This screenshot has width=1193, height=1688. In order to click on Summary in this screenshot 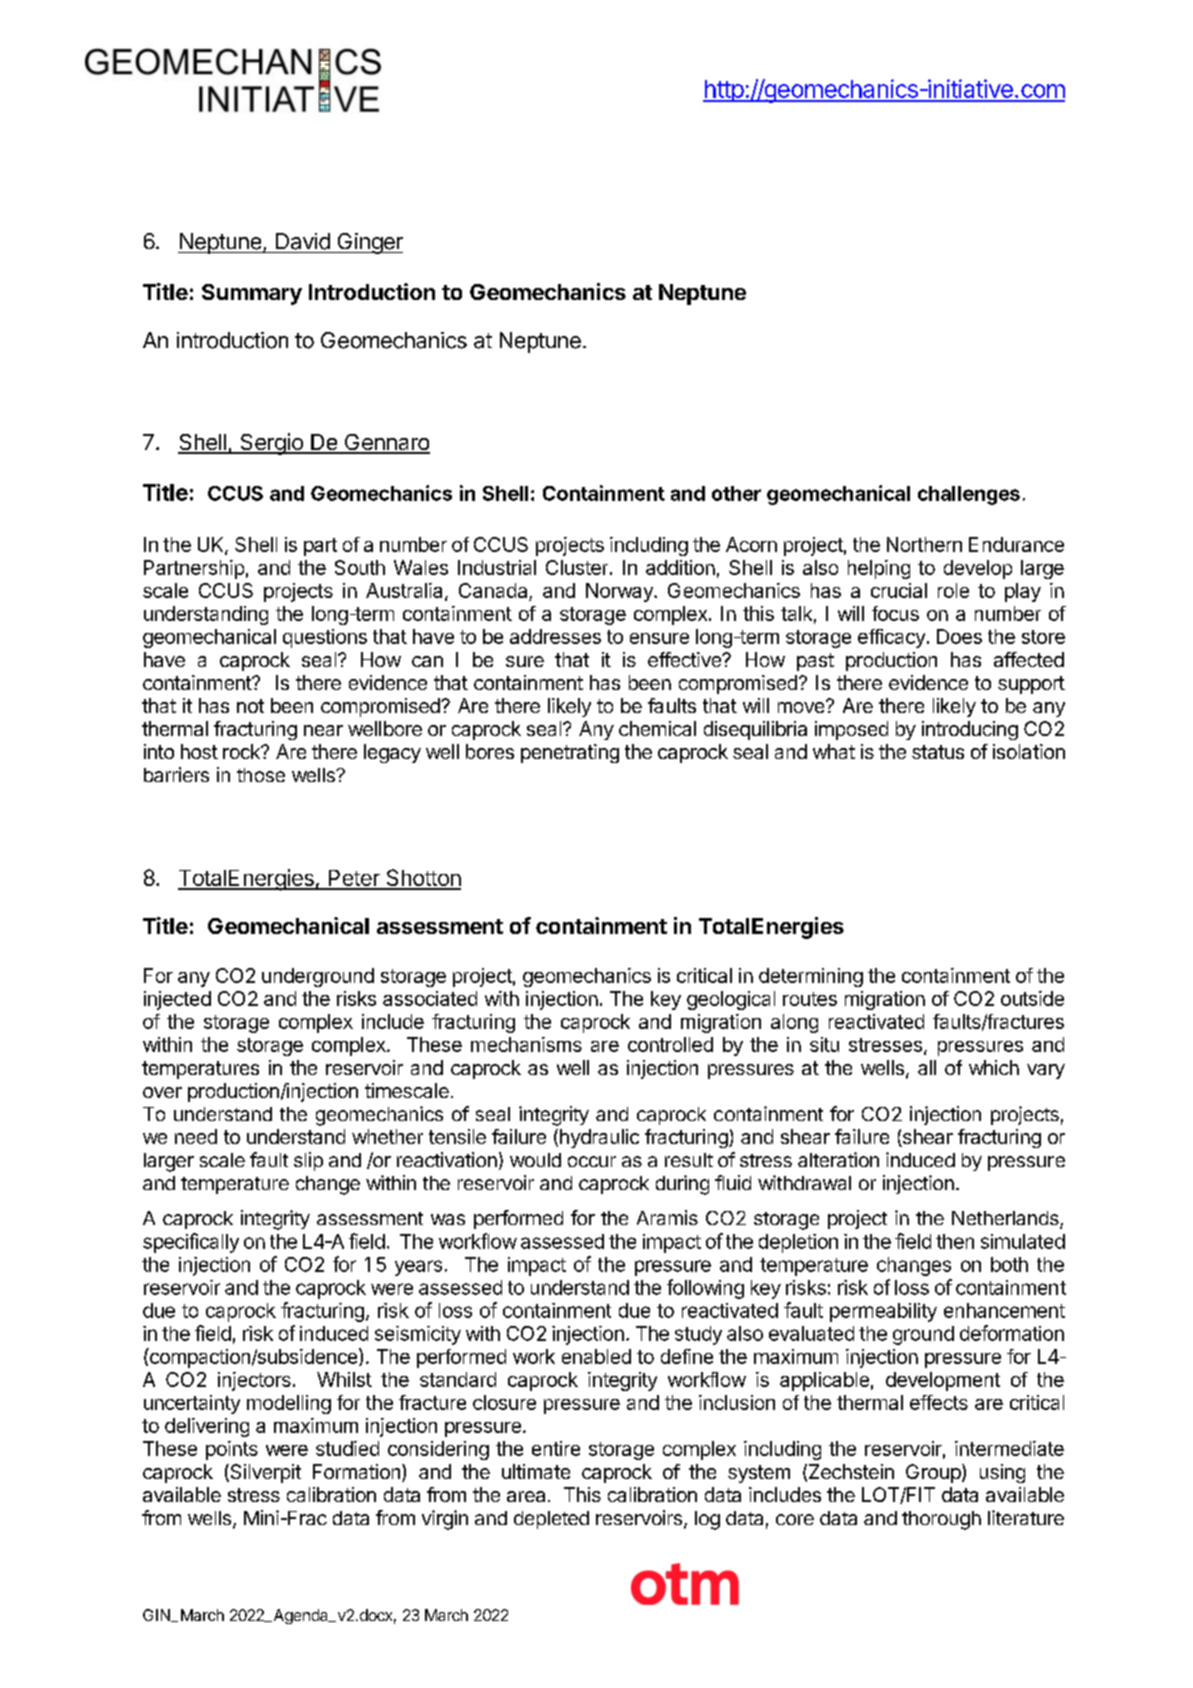, I will do `click(252, 294)`.
